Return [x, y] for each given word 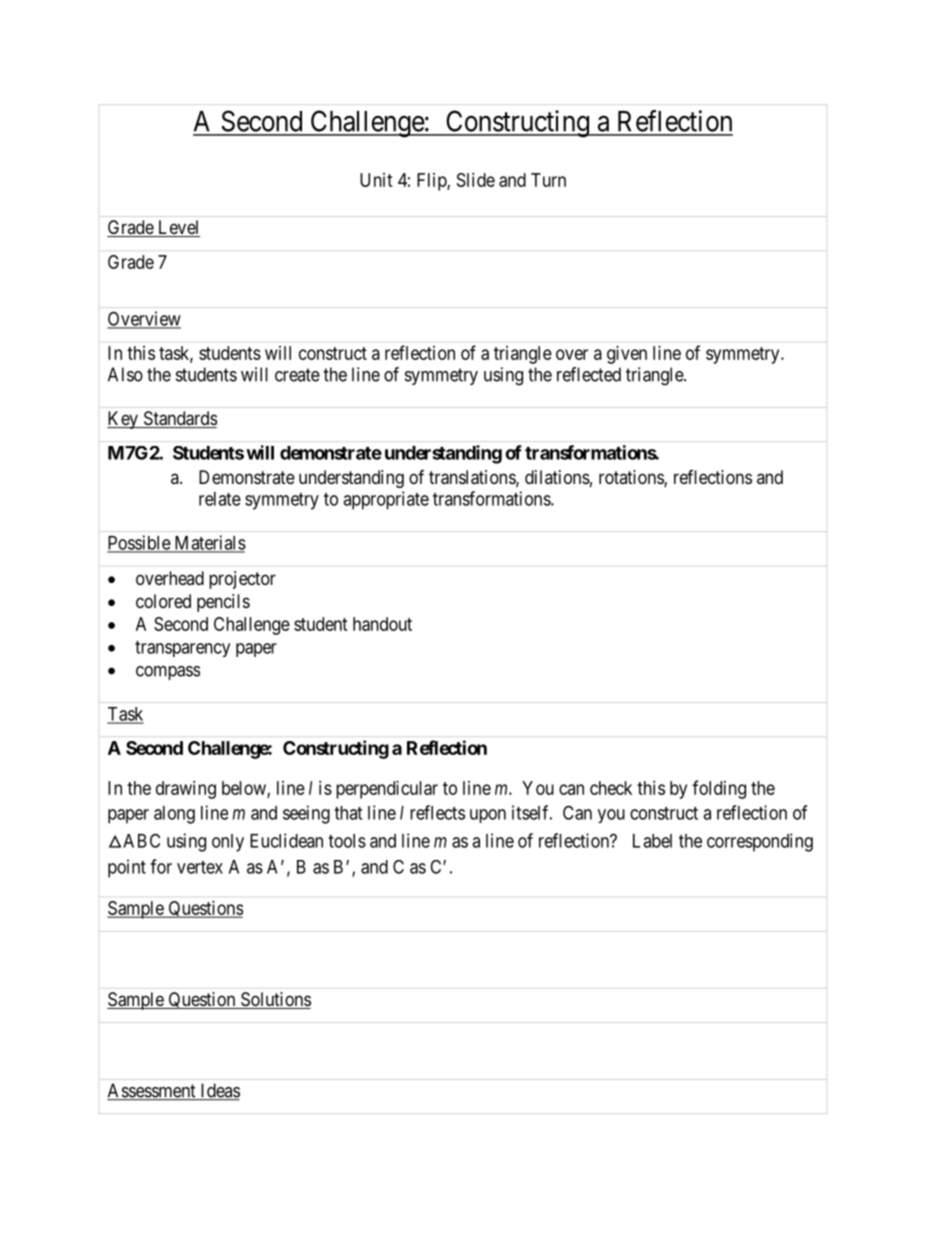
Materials [209, 543]
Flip [432, 182]
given [627, 355]
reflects [437, 812]
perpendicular [387, 790]
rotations [632, 478]
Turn [548, 180]
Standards [179, 419]
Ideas [219, 1091]
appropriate [386, 500]
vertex [200, 867]
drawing [186, 790]
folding [719, 789]
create [297, 375]
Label [652, 841]
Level [177, 228]
